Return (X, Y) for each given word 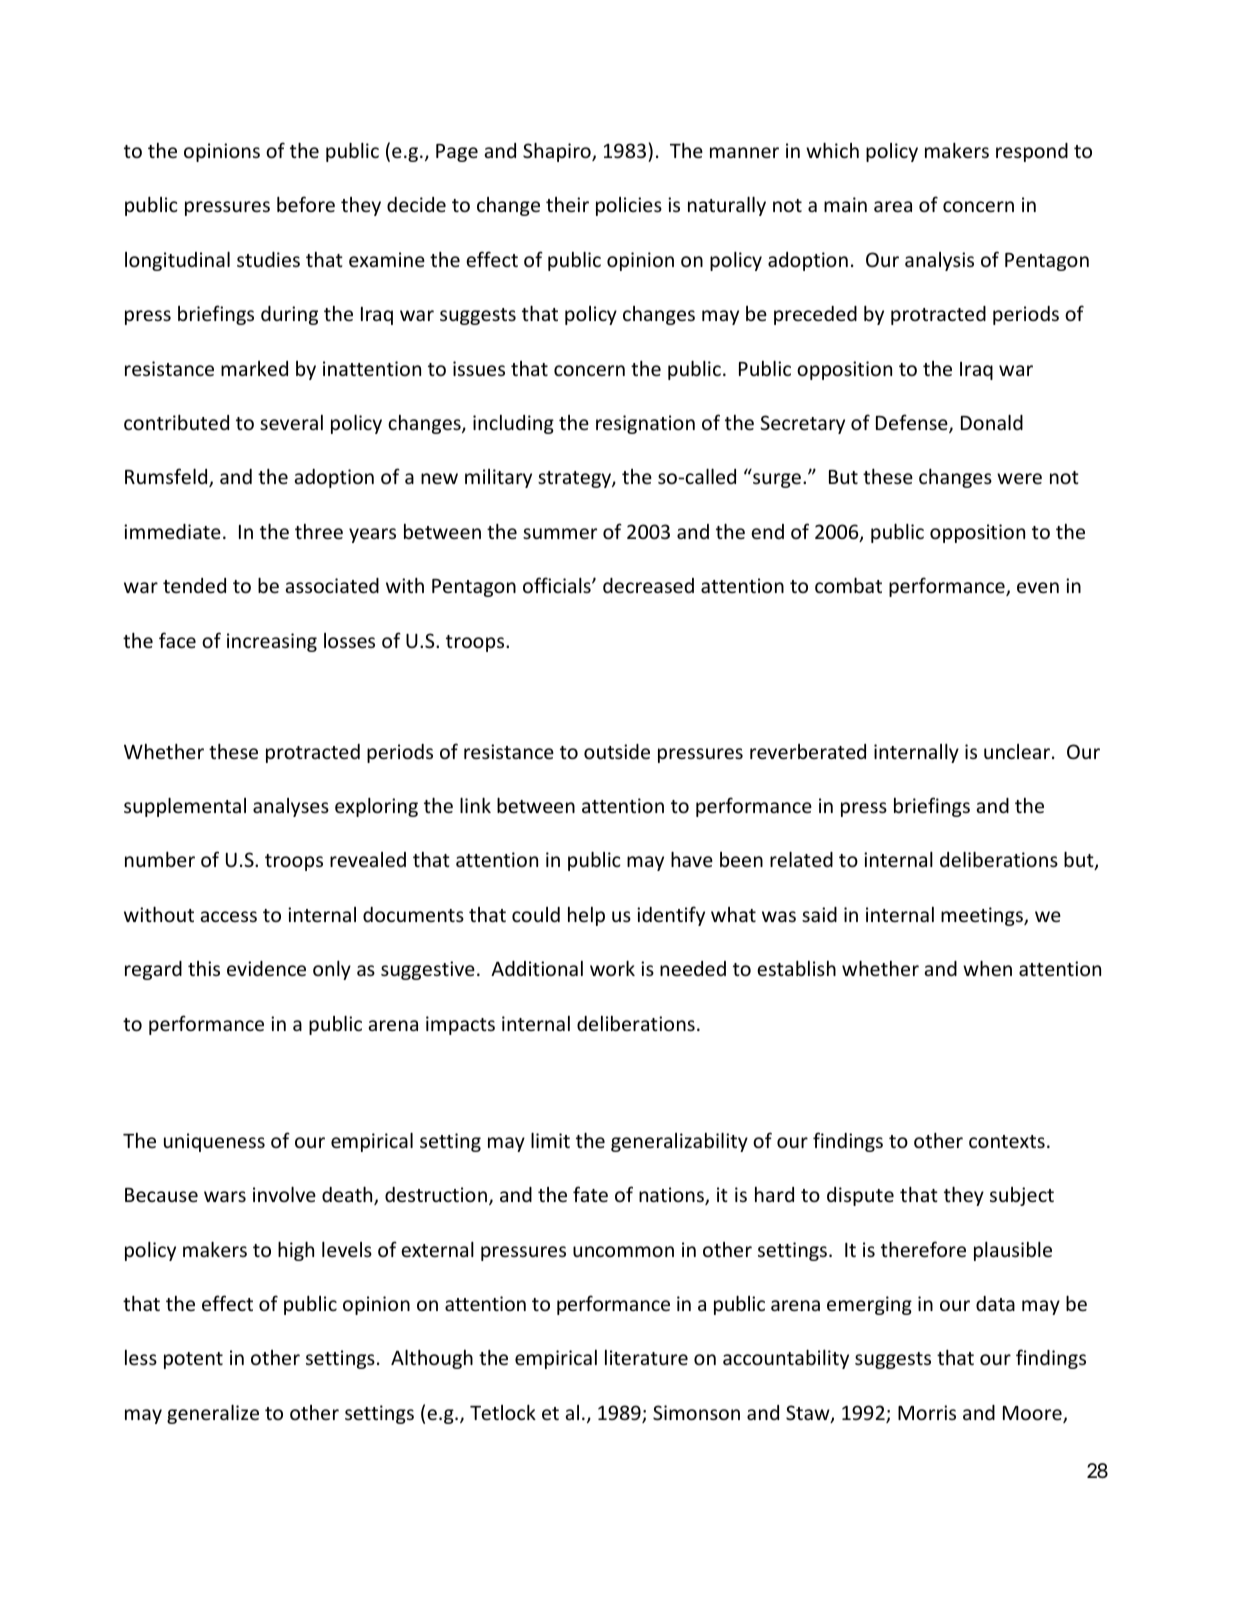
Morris (927, 1412)
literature (646, 1357)
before (306, 204)
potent (193, 1360)
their (567, 204)
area (893, 206)
